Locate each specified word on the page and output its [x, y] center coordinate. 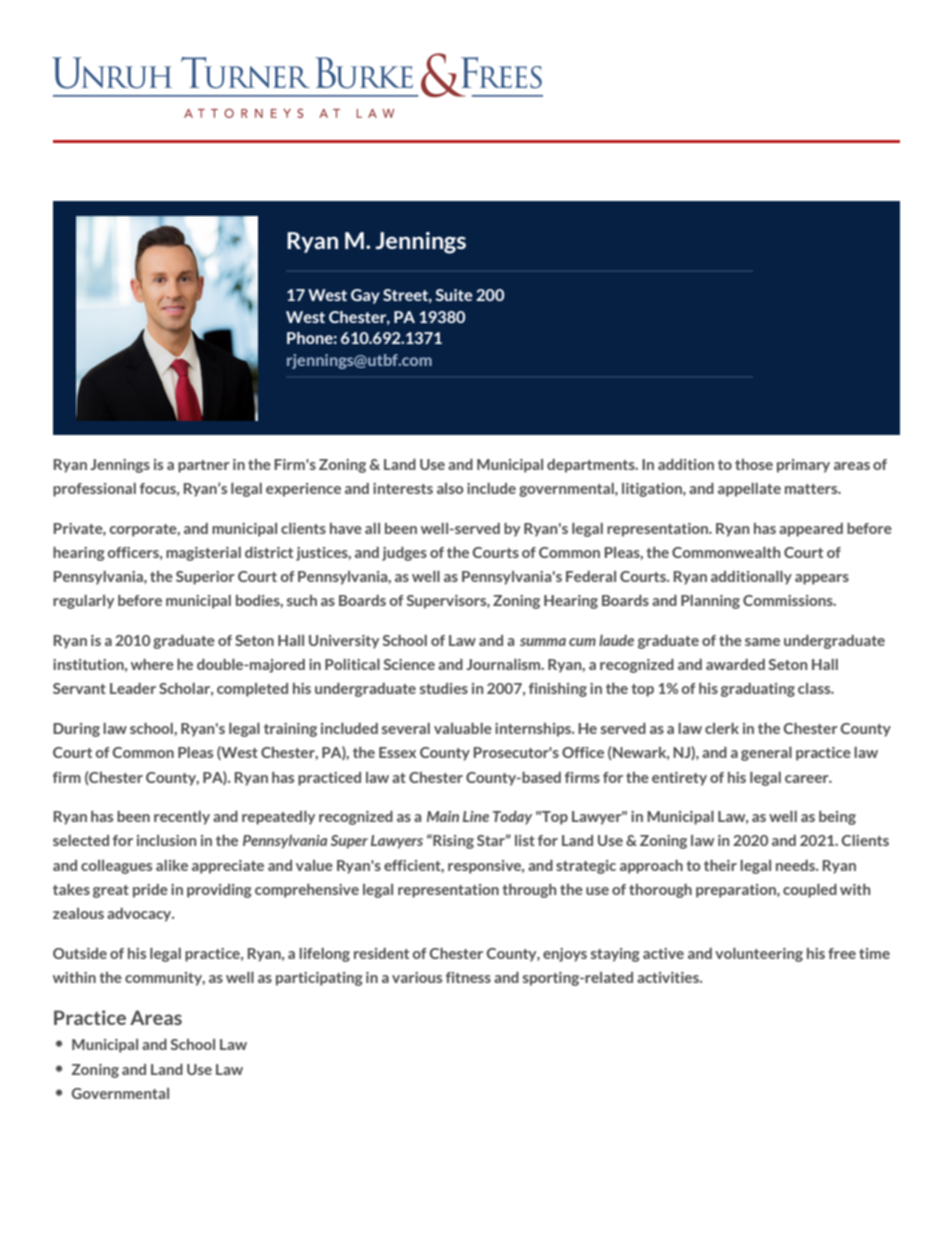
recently [182, 818]
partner [204, 466]
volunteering [759, 955]
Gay [365, 296]
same [762, 642]
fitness [468, 977]
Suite [453, 295]
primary [803, 466]
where [152, 664]
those [754, 464]
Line [476, 816]
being [837, 818]
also [450, 488]
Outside [80, 953]
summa [543, 642]
